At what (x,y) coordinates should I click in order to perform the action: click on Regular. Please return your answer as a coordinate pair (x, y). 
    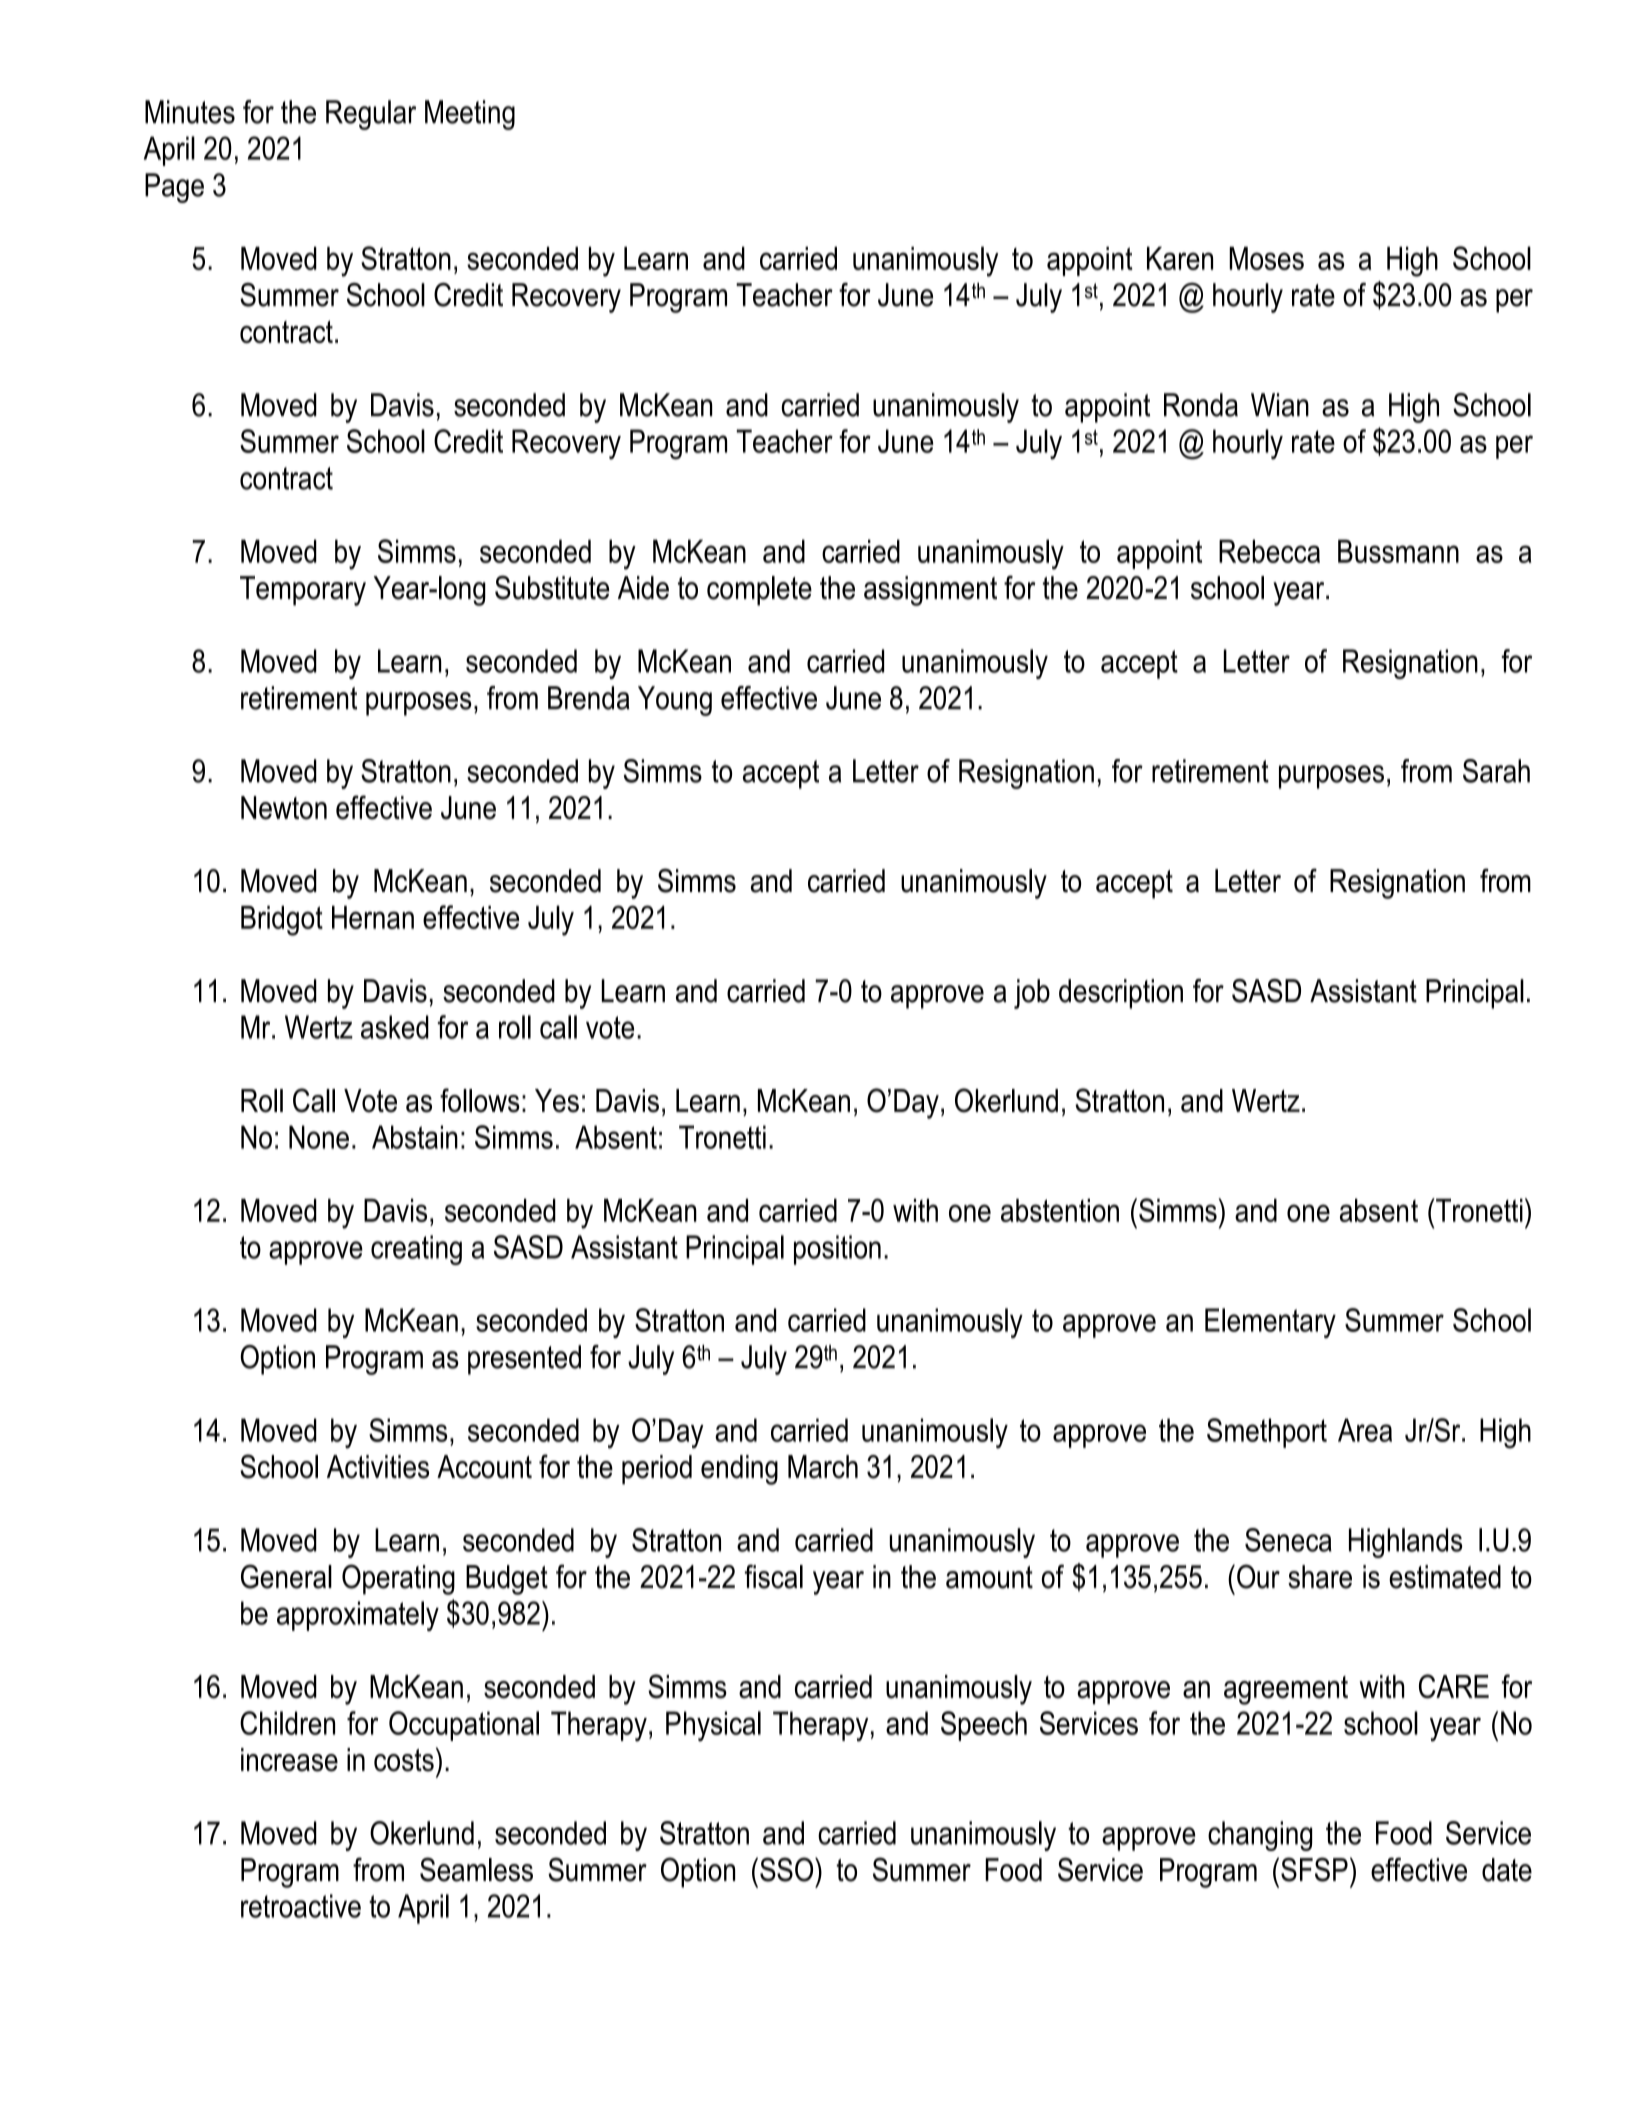
    Looking at the image, I should click on (371, 115).
